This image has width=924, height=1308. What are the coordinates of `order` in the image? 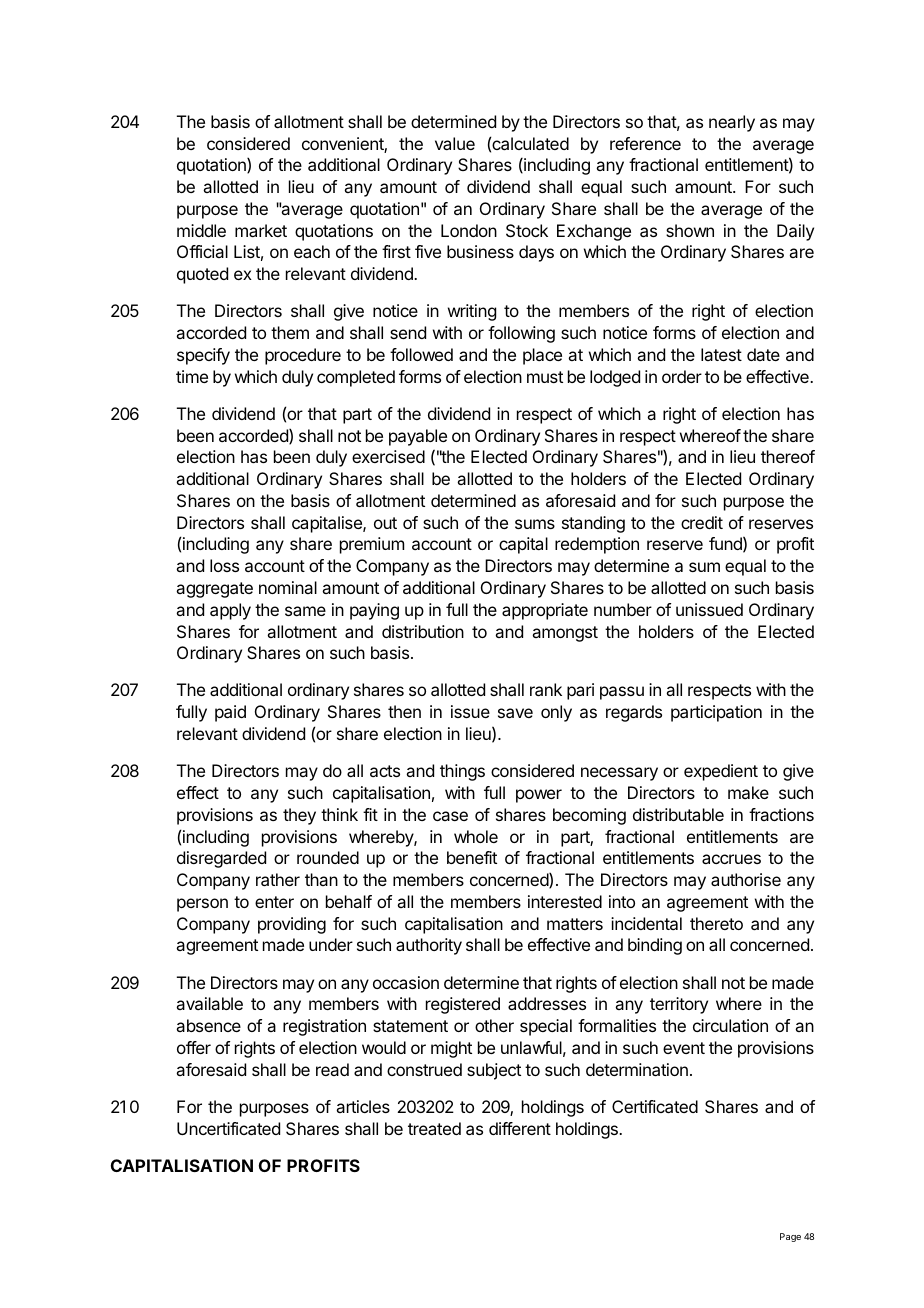 It's located at (682, 376).
